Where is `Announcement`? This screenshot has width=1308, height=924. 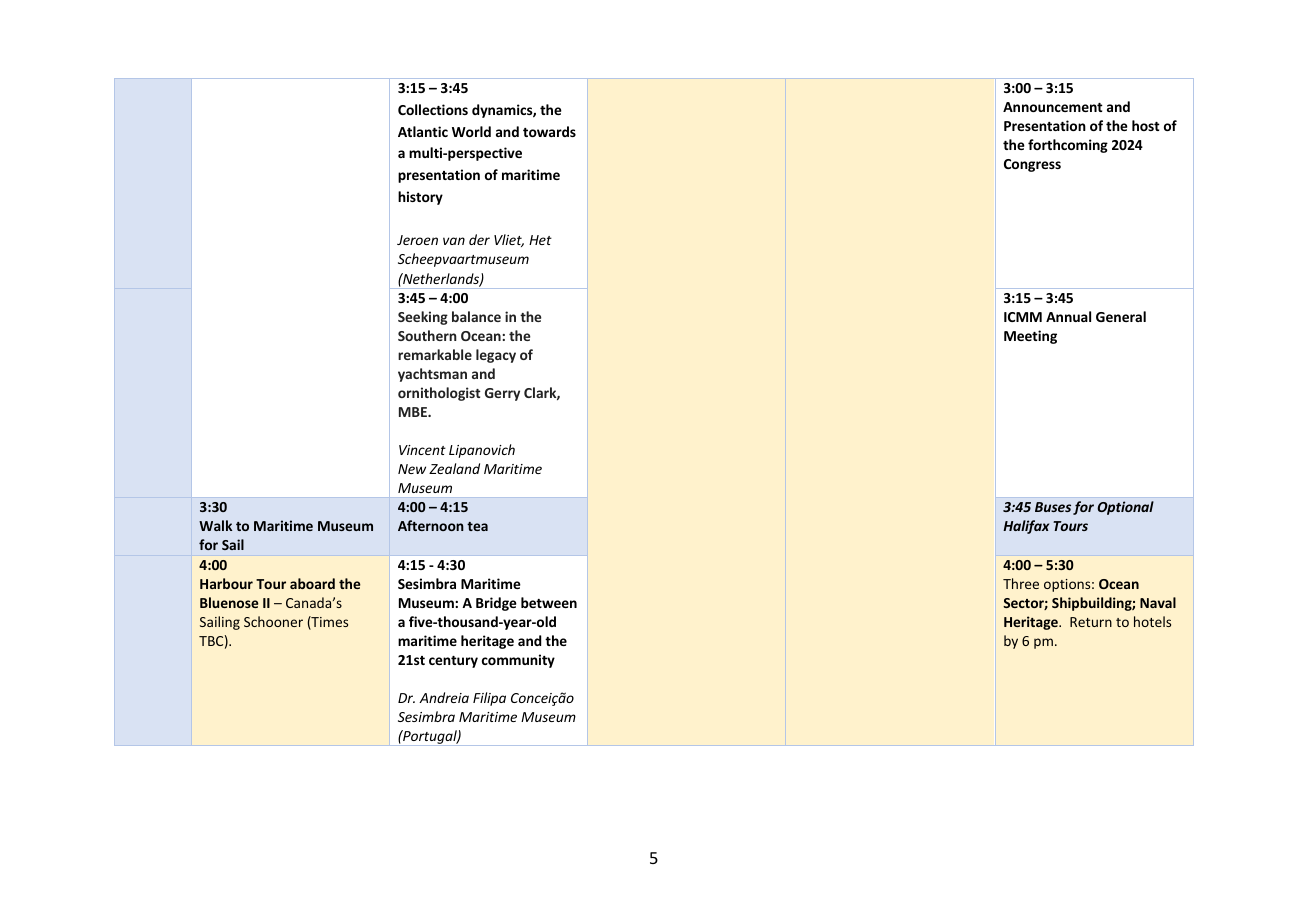 Announcement is located at coordinates (1053, 107).
